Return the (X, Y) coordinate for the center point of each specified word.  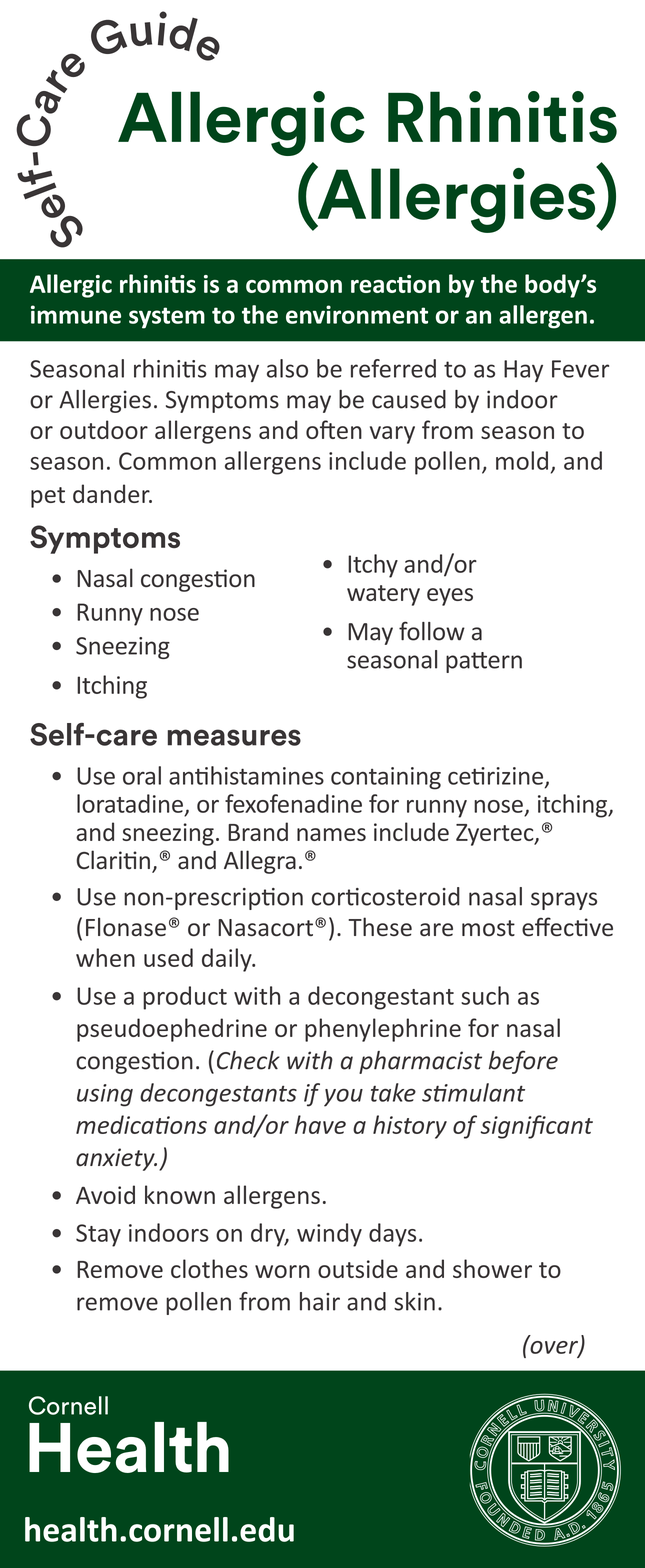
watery (383, 595)
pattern (484, 662)
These (380, 927)
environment (357, 314)
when (105, 957)
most (488, 928)
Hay (523, 371)
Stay (98, 1235)
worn (282, 1271)
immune (76, 314)
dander (112, 493)
